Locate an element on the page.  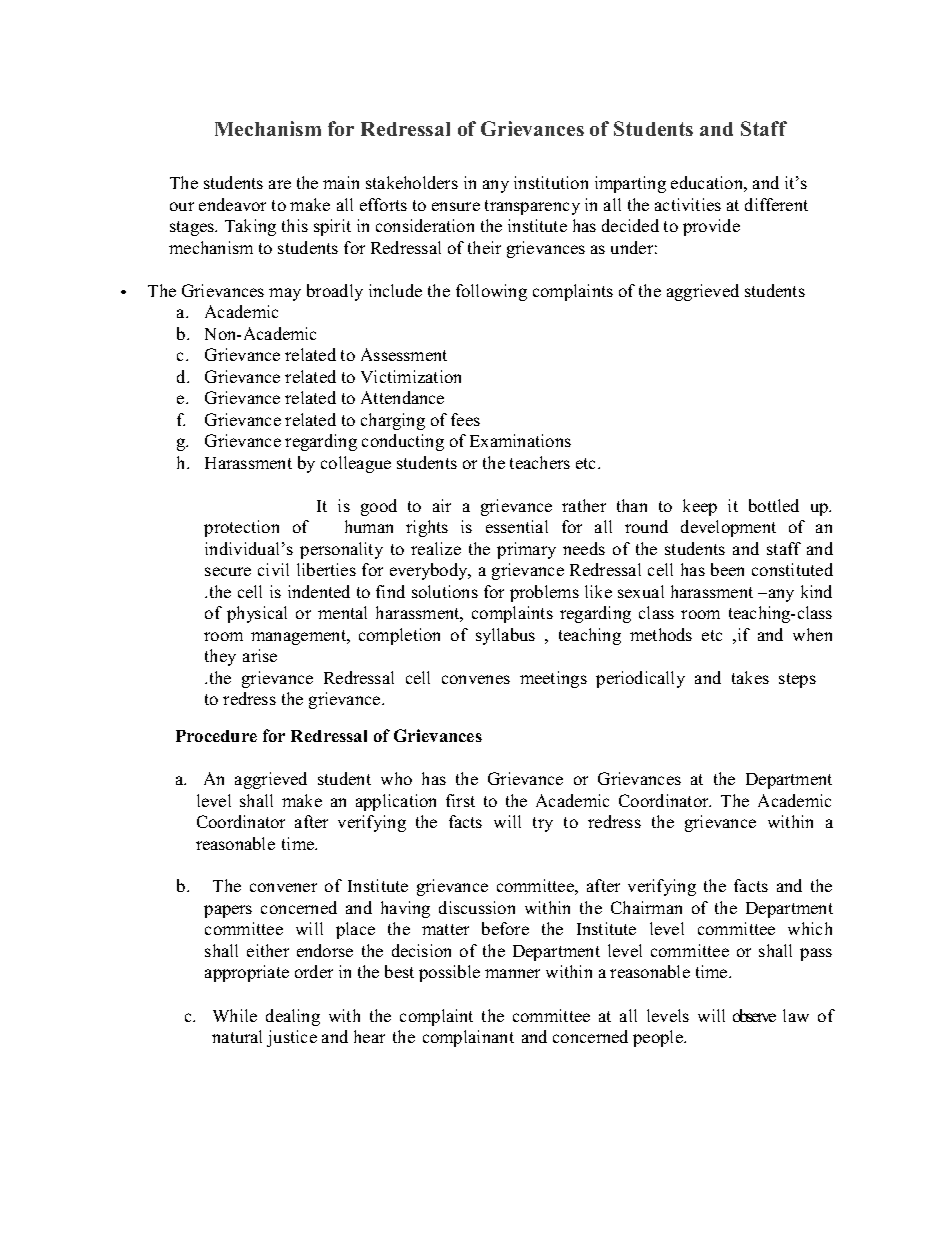
While is located at coordinates (235, 1015).
